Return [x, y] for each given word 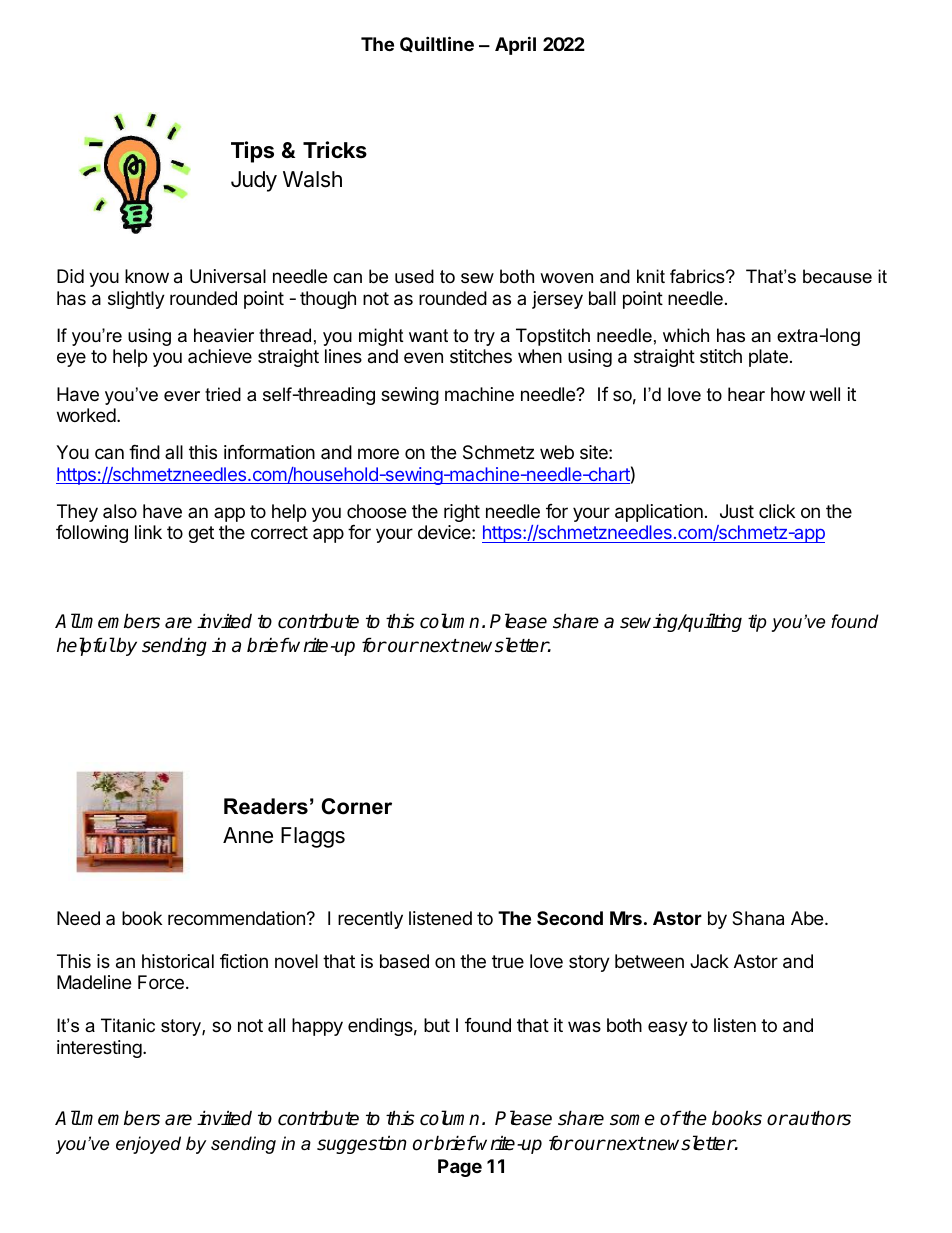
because [837, 276]
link [148, 532]
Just [737, 511]
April [515, 45]
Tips [252, 152]
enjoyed [148, 1145]
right [462, 513]
